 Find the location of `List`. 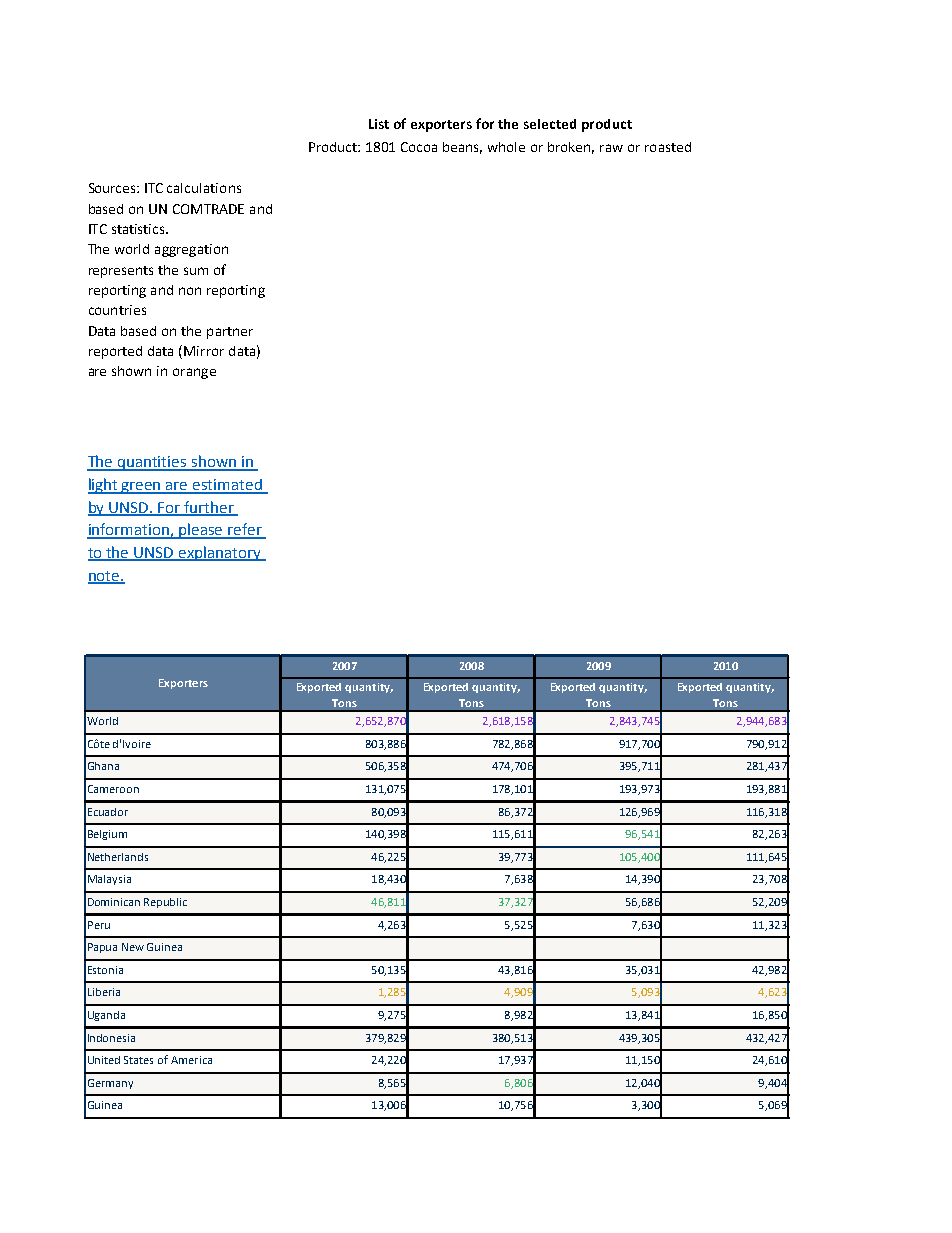

List is located at coordinates (379, 124).
